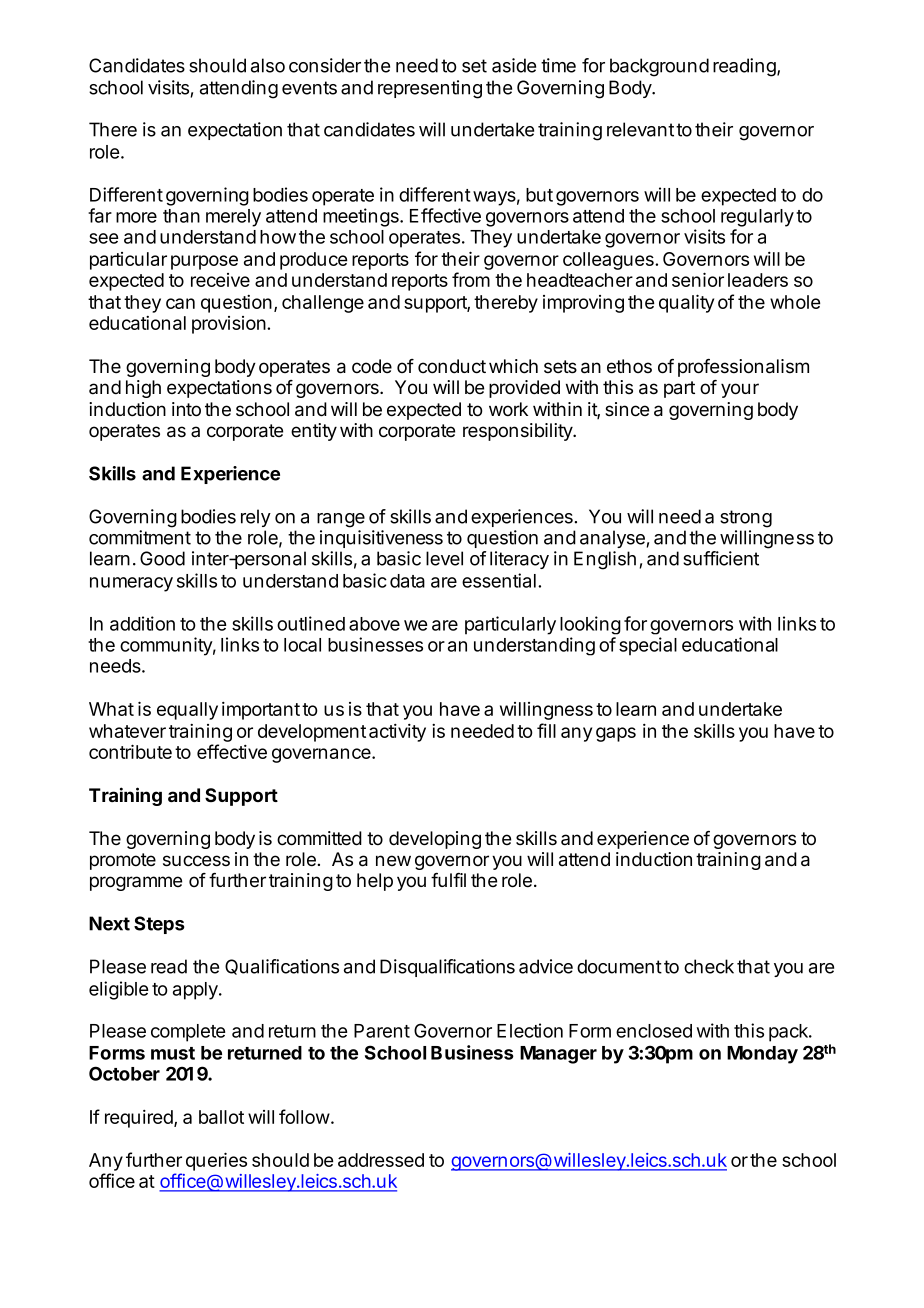  I want to click on representing, so click(430, 89).
